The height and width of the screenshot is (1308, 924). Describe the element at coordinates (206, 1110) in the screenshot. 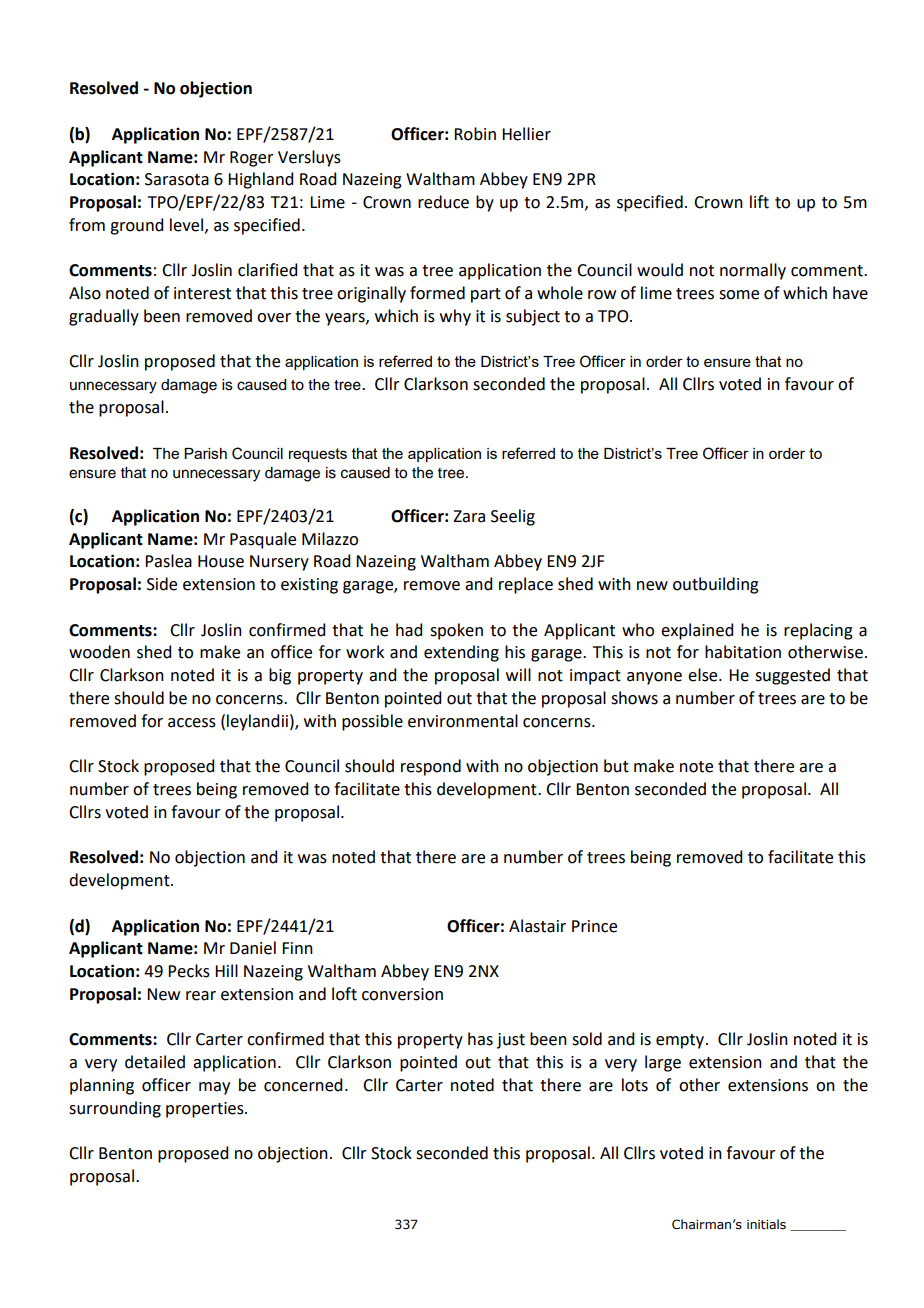

I see `properties` at that location.
